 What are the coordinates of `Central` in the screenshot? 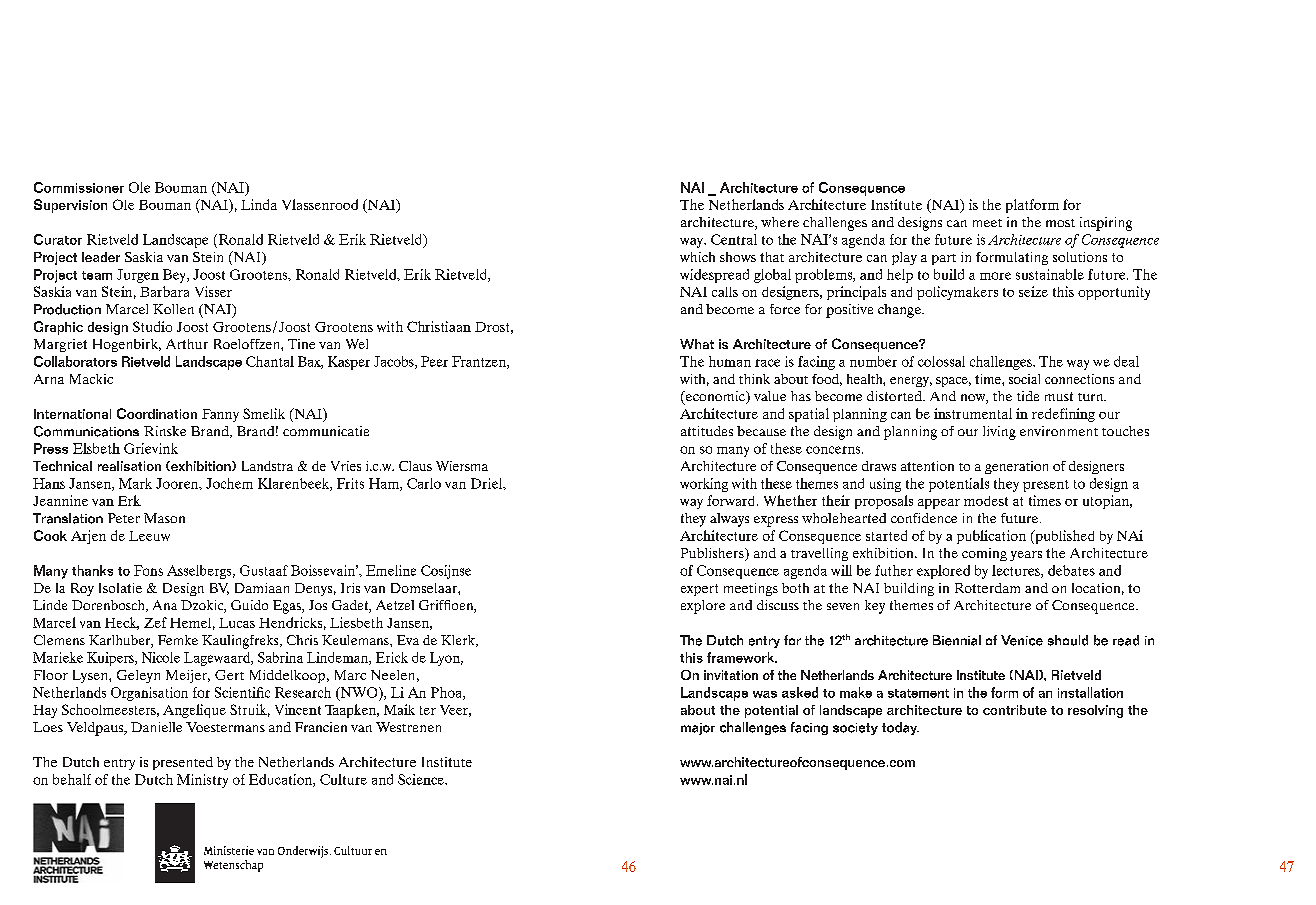 It's located at (734, 239).
